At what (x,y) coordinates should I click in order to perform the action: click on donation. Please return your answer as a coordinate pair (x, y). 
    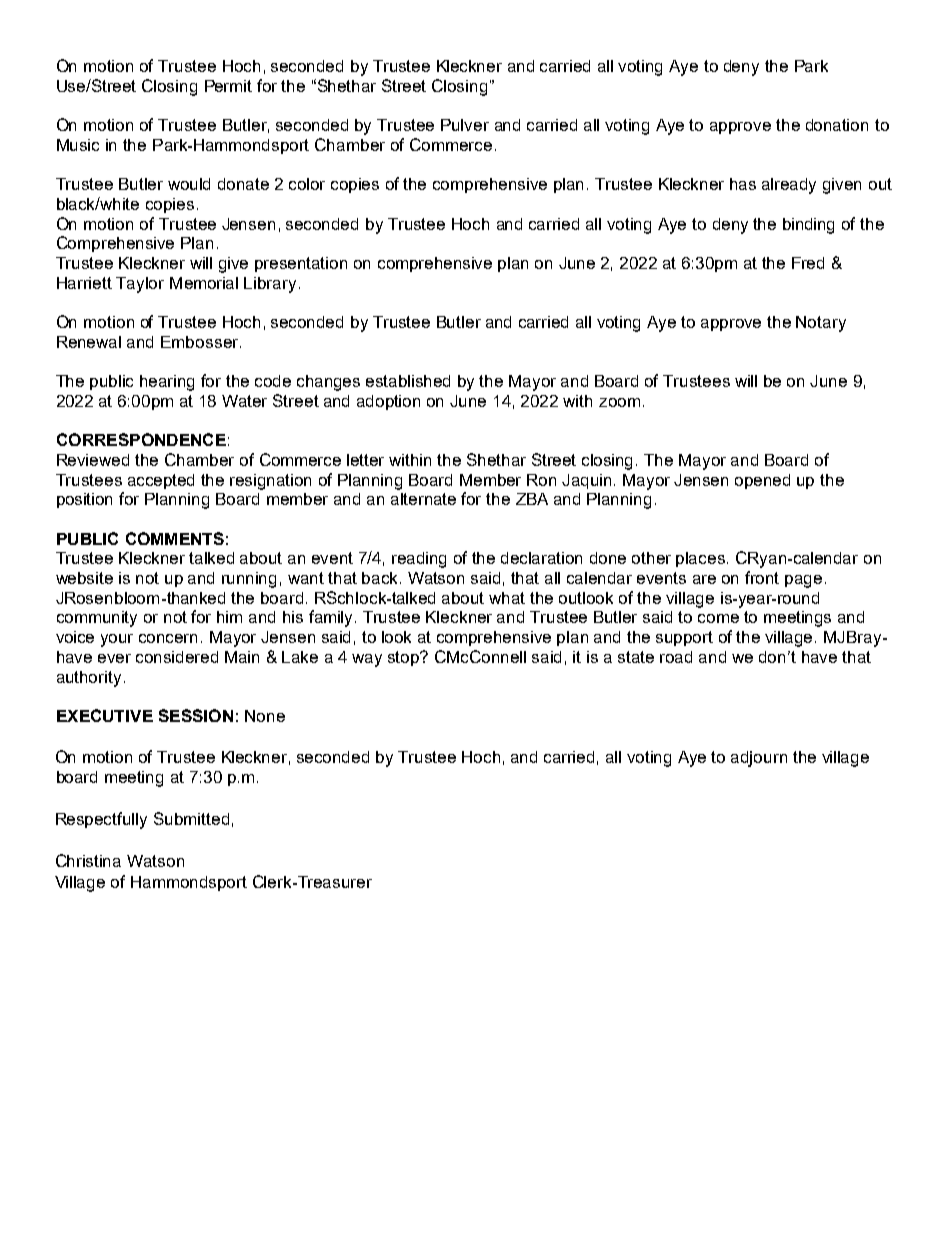
    Looking at the image, I should click on (837, 125).
